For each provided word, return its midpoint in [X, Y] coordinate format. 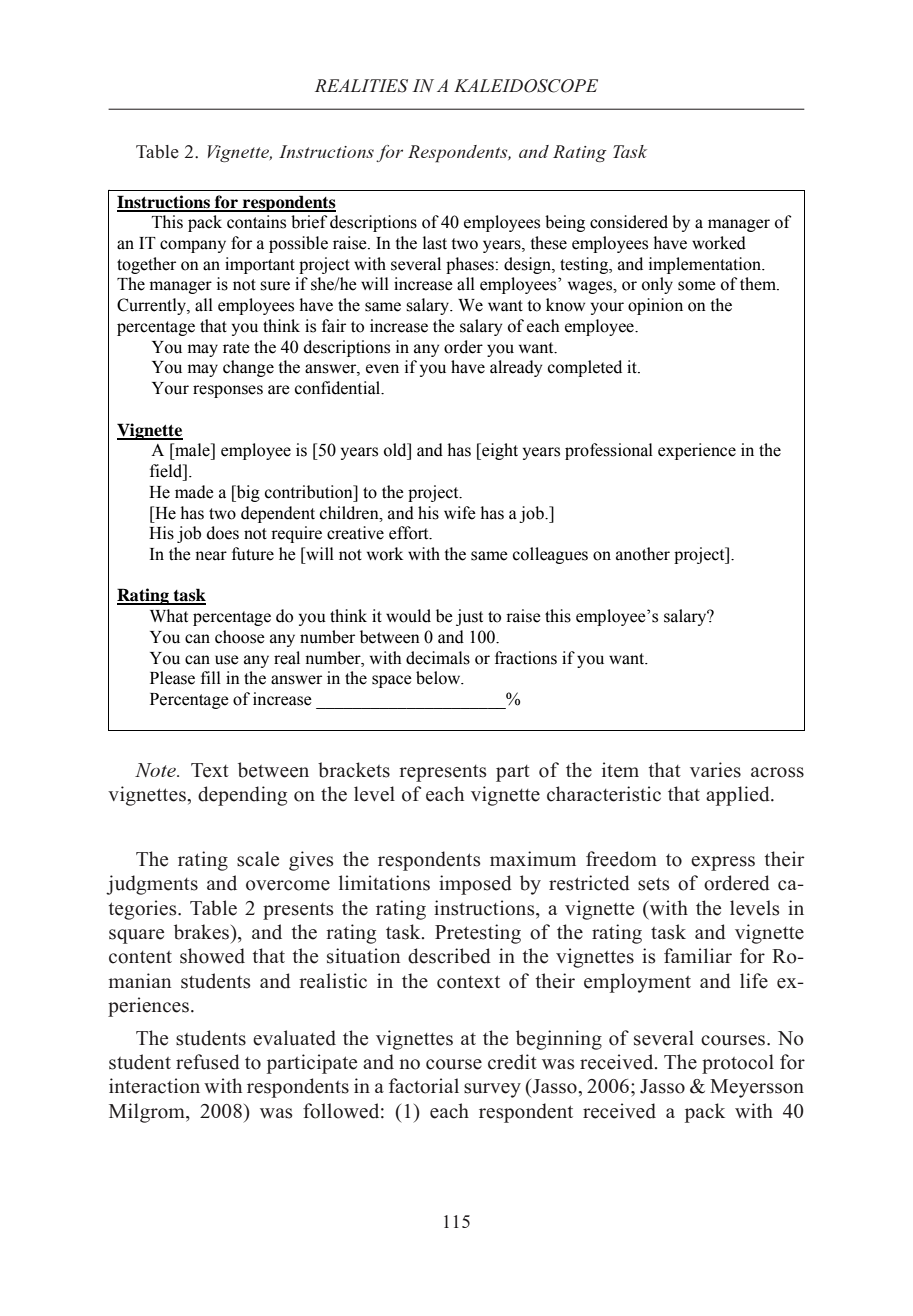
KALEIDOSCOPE [526, 86]
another [643, 554]
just [469, 617]
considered [629, 222]
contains [256, 222]
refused [208, 1062]
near [211, 556]
